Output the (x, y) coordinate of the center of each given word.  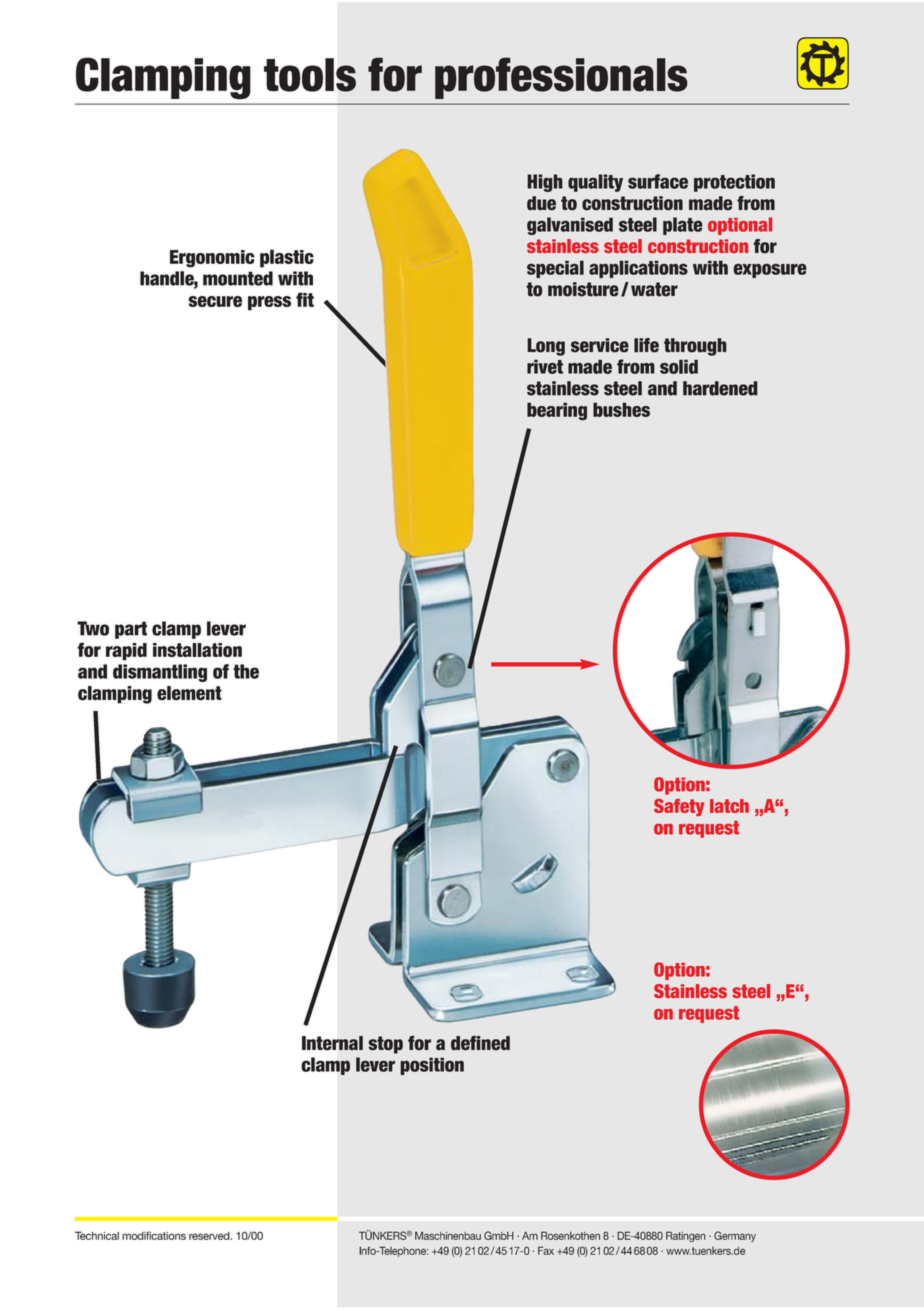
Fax (546, 1250)
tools (310, 75)
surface (658, 181)
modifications (154, 1235)
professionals (561, 78)
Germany (735, 1236)
